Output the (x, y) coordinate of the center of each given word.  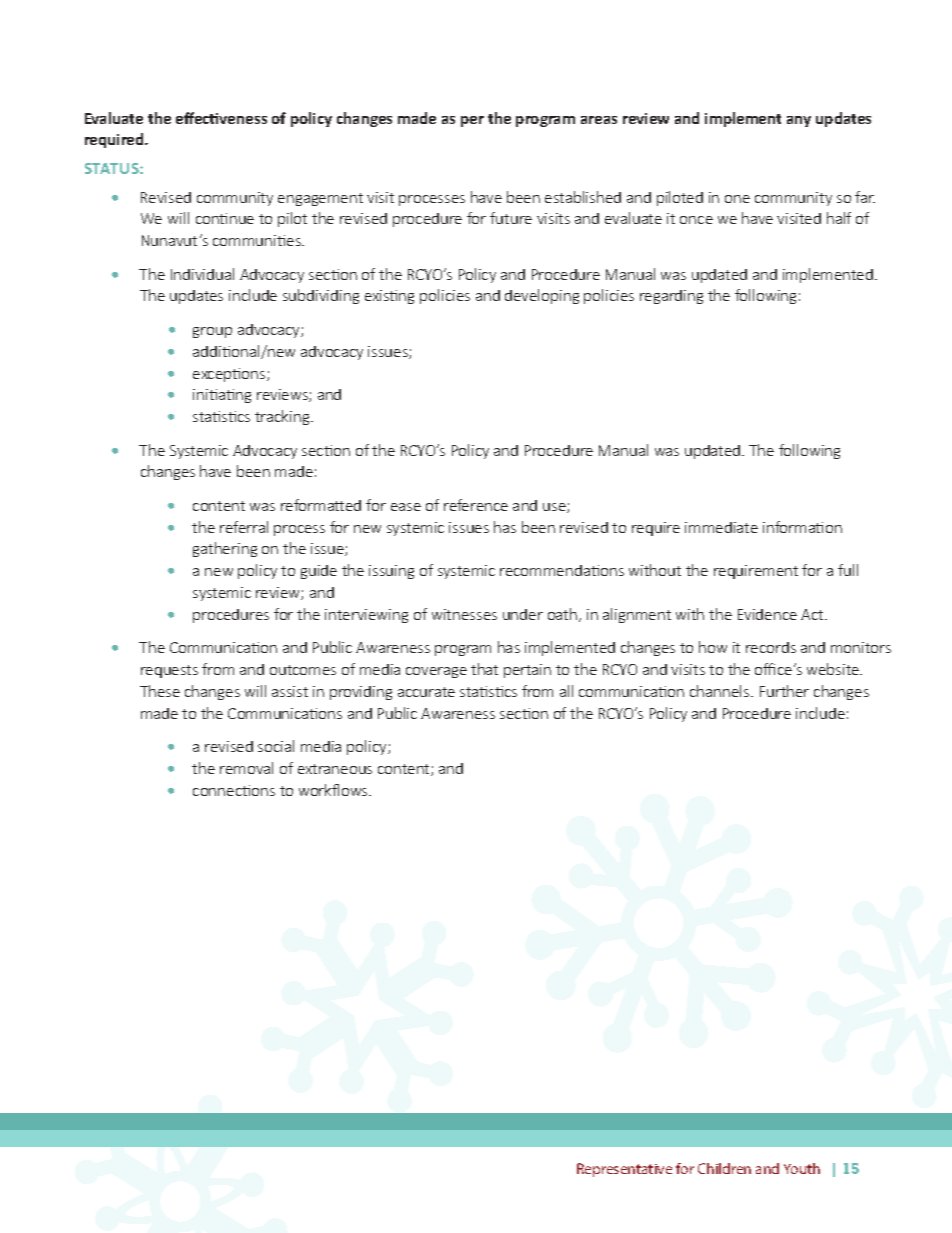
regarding (671, 297)
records (771, 647)
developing (542, 296)
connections (234, 790)
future (511, 218)
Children (724, 1168)
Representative (624, 1170)
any (799, 121)
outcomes (303, 670)
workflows (334, 790)
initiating (222, 396)
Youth (802, 1168)
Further (784, 691)
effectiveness (221, 118)
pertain (527, 671)
